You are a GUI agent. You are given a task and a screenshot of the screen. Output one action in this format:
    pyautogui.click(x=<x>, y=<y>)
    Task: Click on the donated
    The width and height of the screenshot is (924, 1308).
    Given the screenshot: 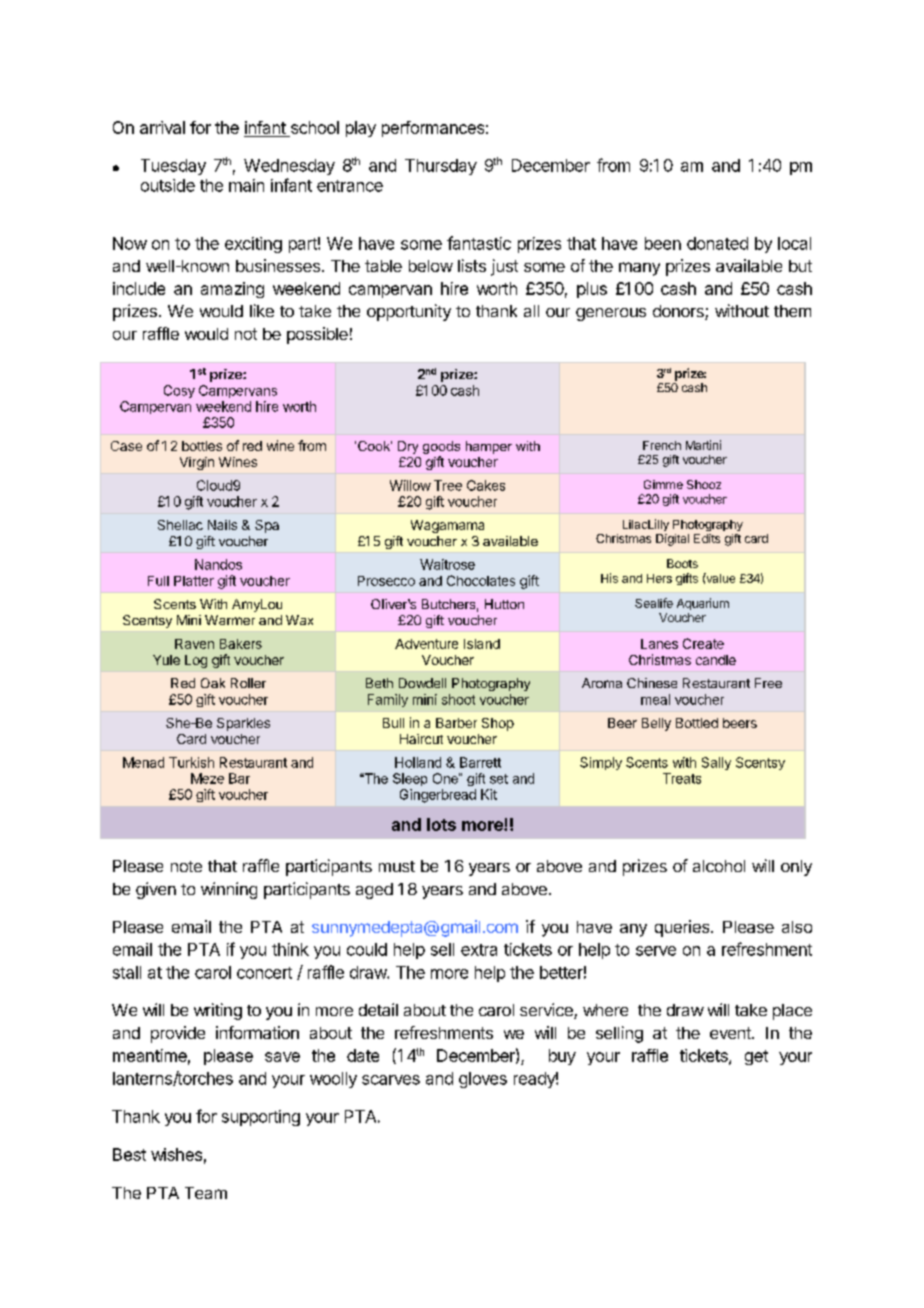 What is the action you would take?
    pyautogui.click(x=717, y=243)
